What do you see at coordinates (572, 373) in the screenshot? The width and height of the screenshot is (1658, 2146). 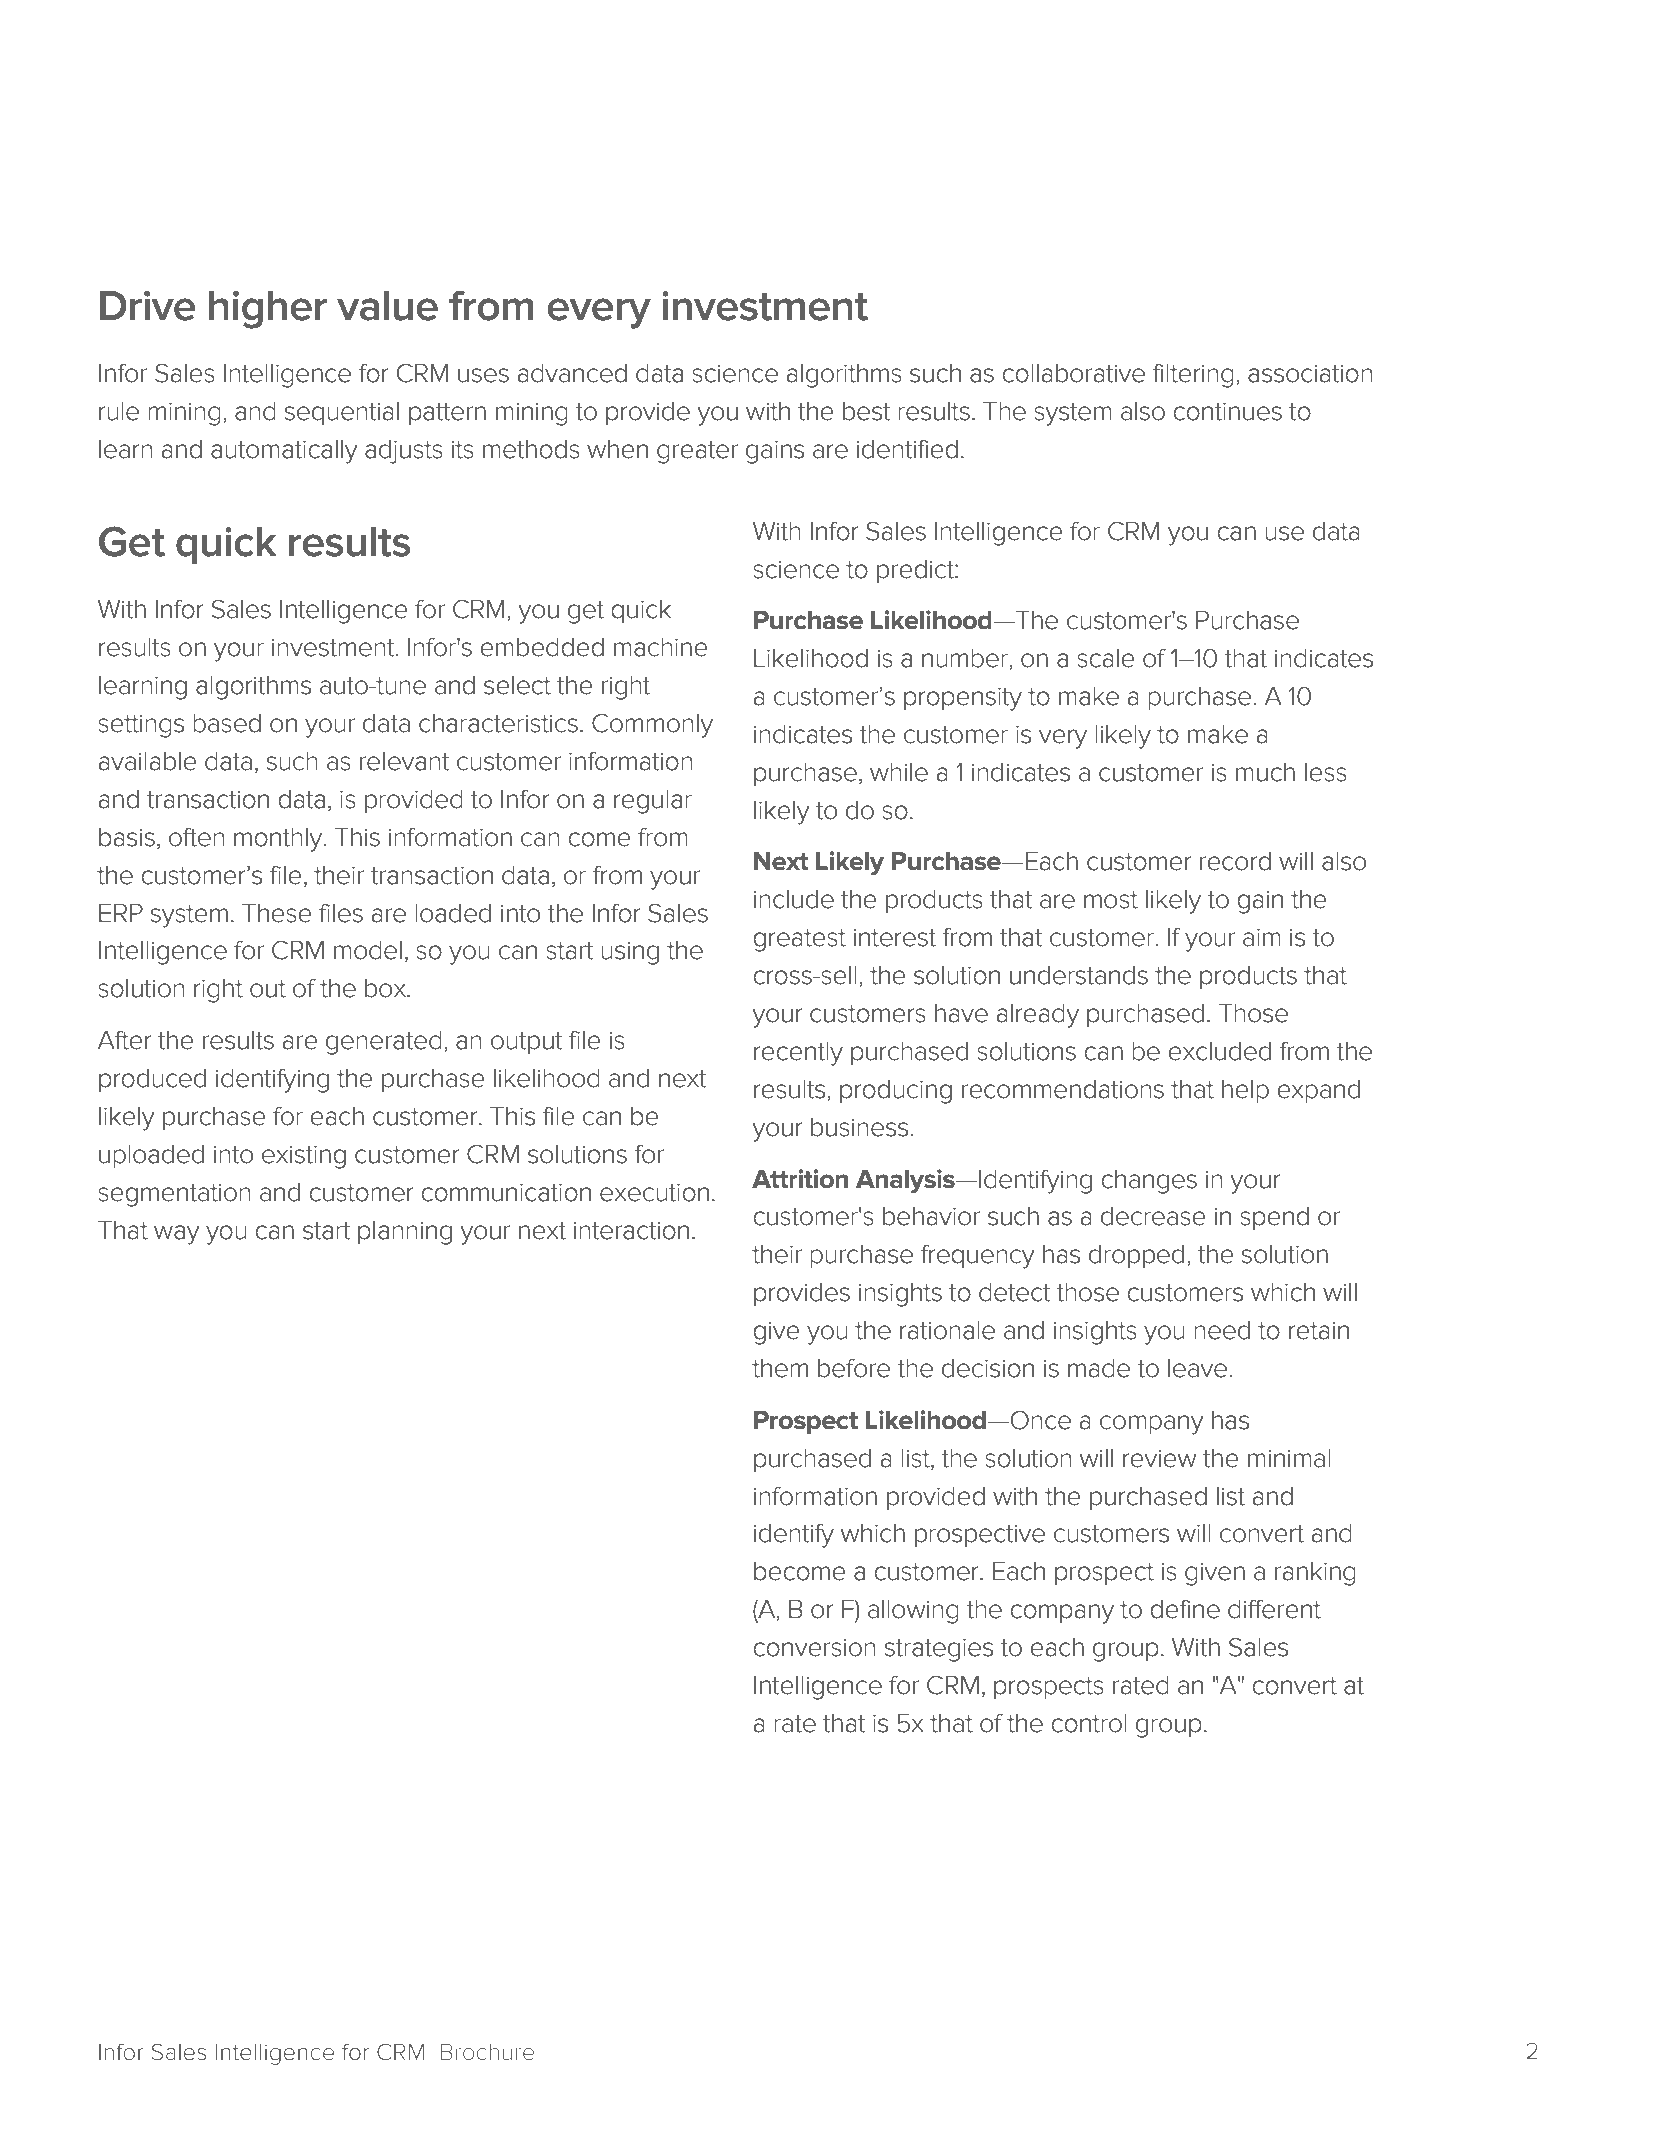 I see `advanced` at bounding box center [572, 373].
